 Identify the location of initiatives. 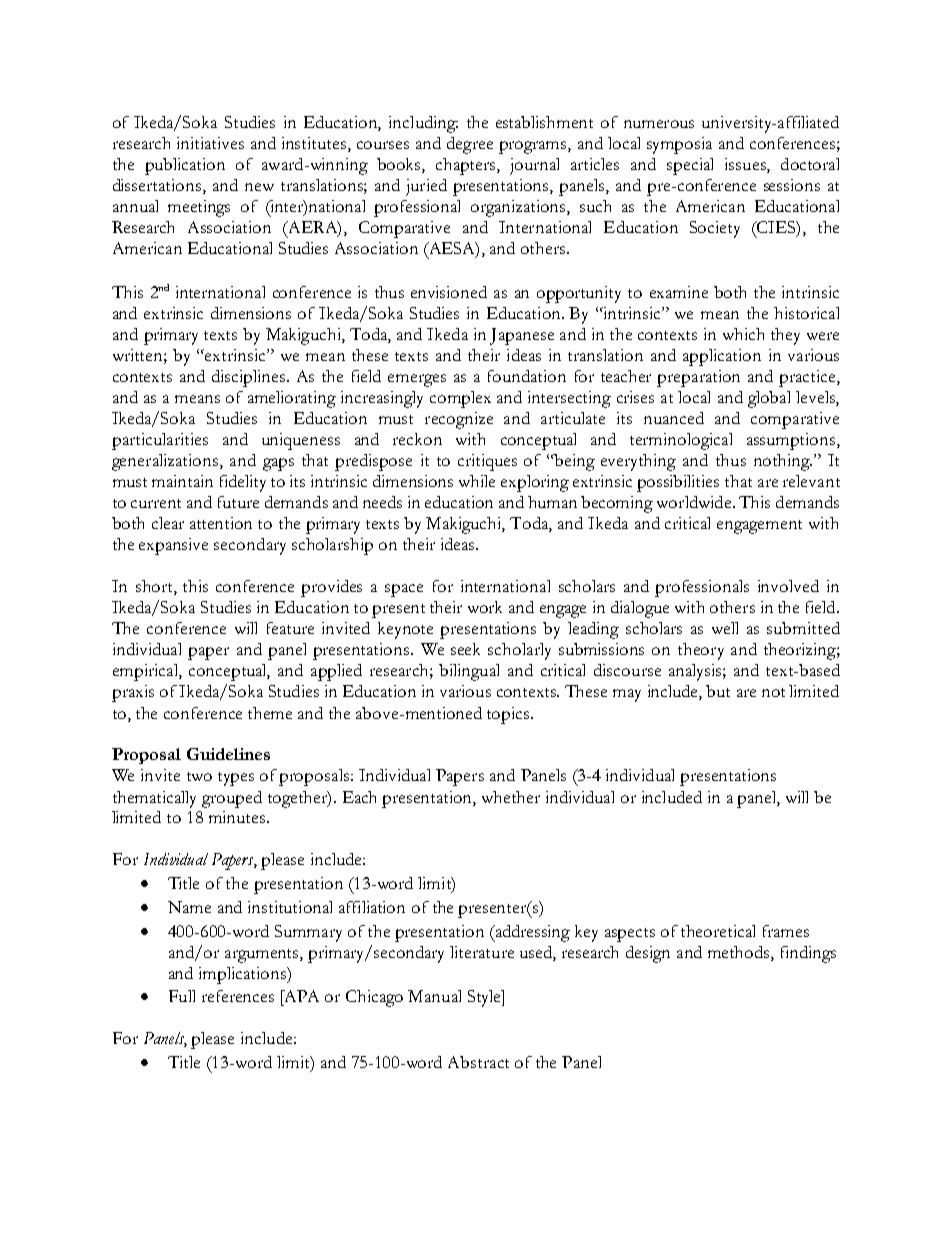
(210, 143).
